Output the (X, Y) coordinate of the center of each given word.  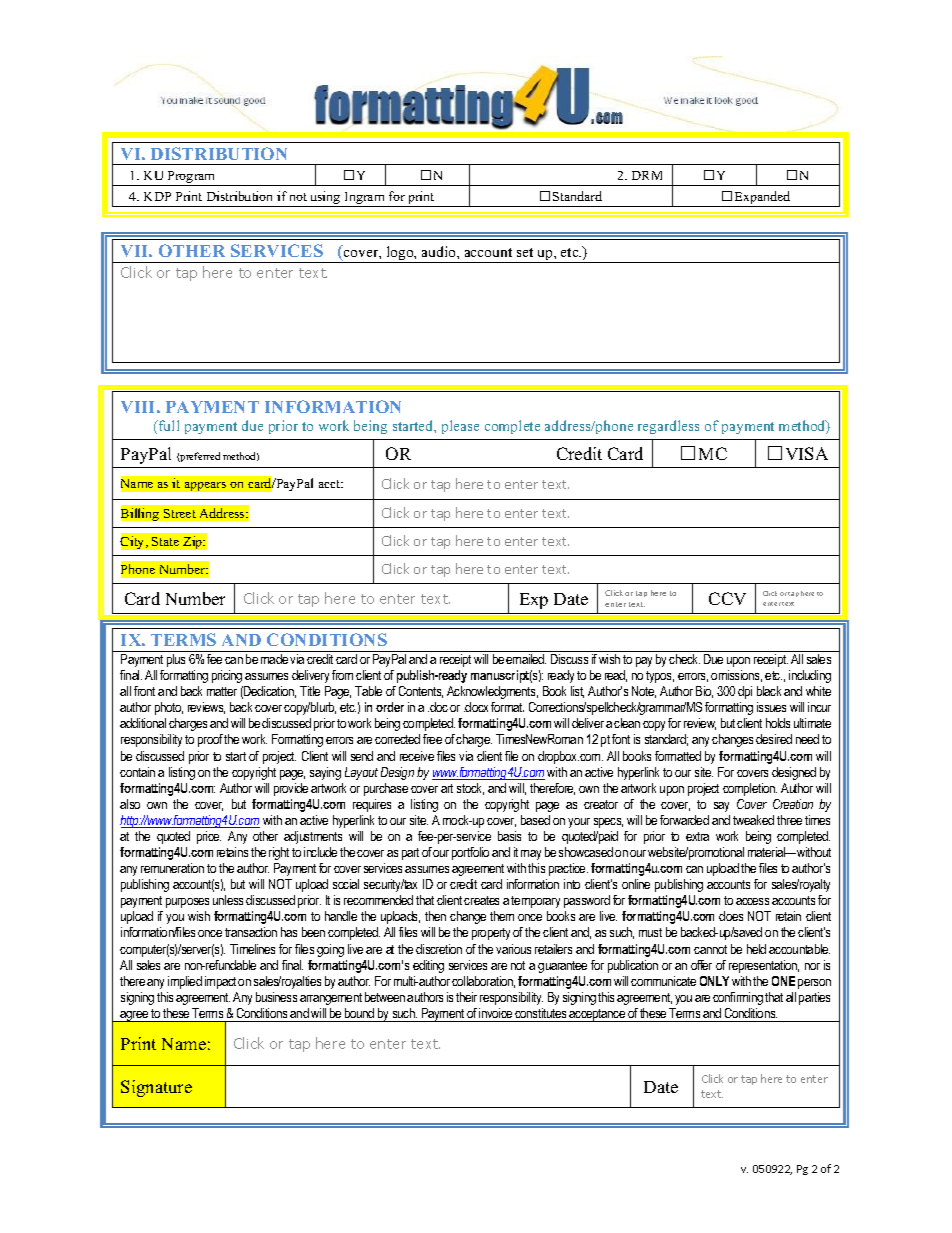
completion (750, 789)
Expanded (763, 199)
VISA (807, 453)
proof (210, 740)
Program (191, 178)
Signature (156, 1088)
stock (470, 789)
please (460, 427)
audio (440, 251)
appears (205, 486)
